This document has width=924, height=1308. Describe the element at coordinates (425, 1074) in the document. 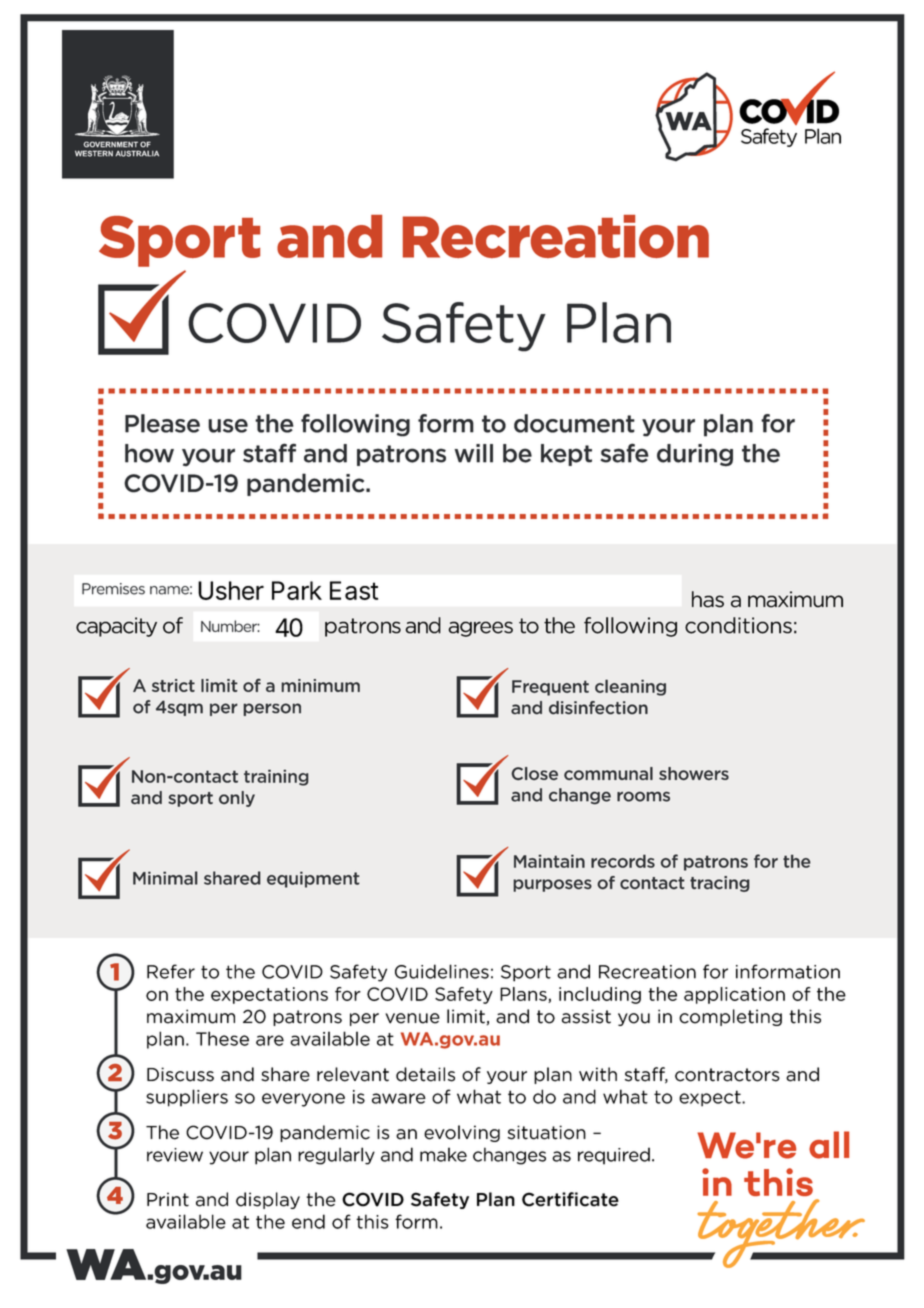

I see `details` at that location.
